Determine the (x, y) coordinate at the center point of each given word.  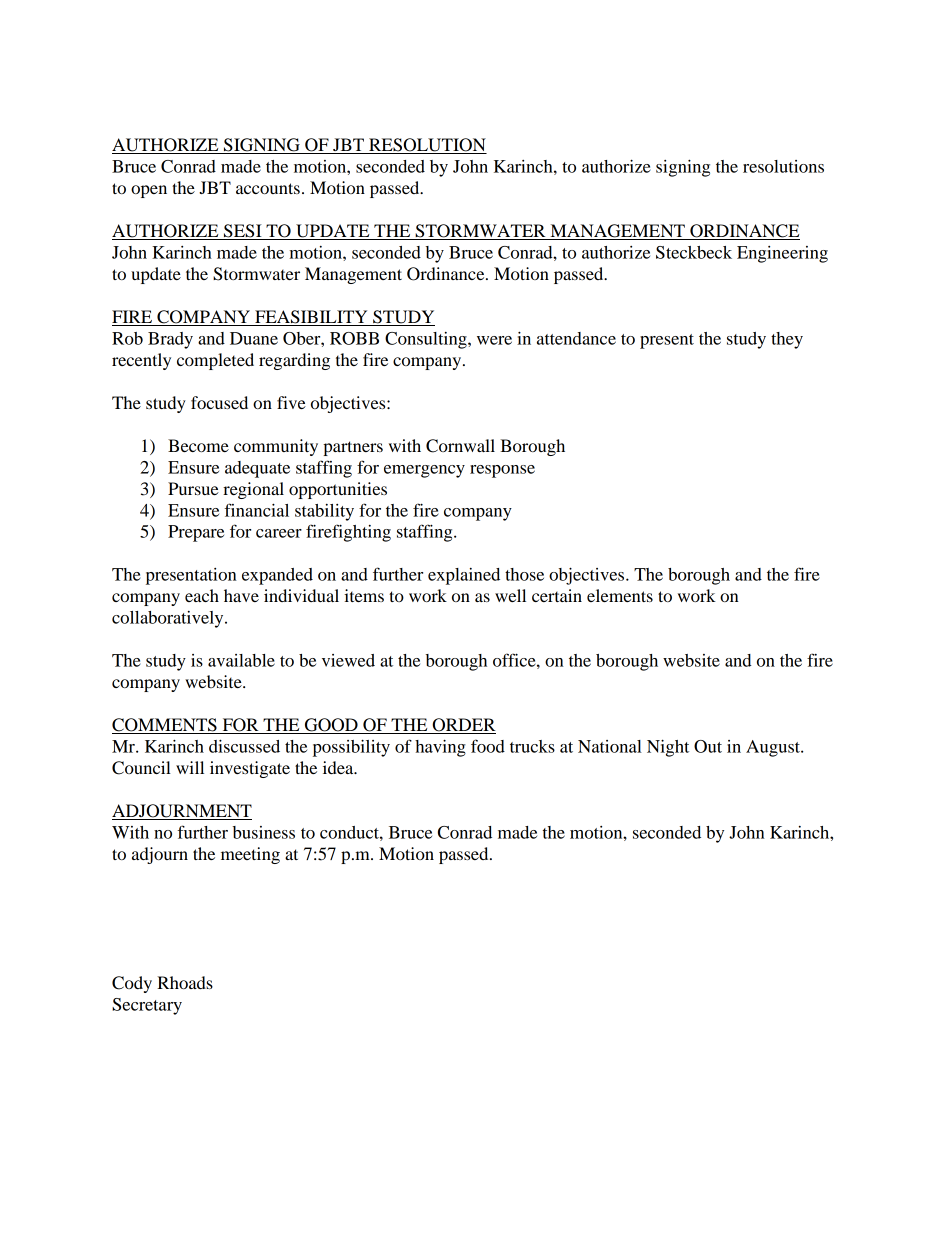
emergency (424, 471)
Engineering (782, 254)
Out (708, 746)
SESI (243, 232)
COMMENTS (165, 726)
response (502, 471)
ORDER (463, 726)
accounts (268, 188)
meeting (250, 855)
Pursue (193, 488)
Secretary (147, 1006)
